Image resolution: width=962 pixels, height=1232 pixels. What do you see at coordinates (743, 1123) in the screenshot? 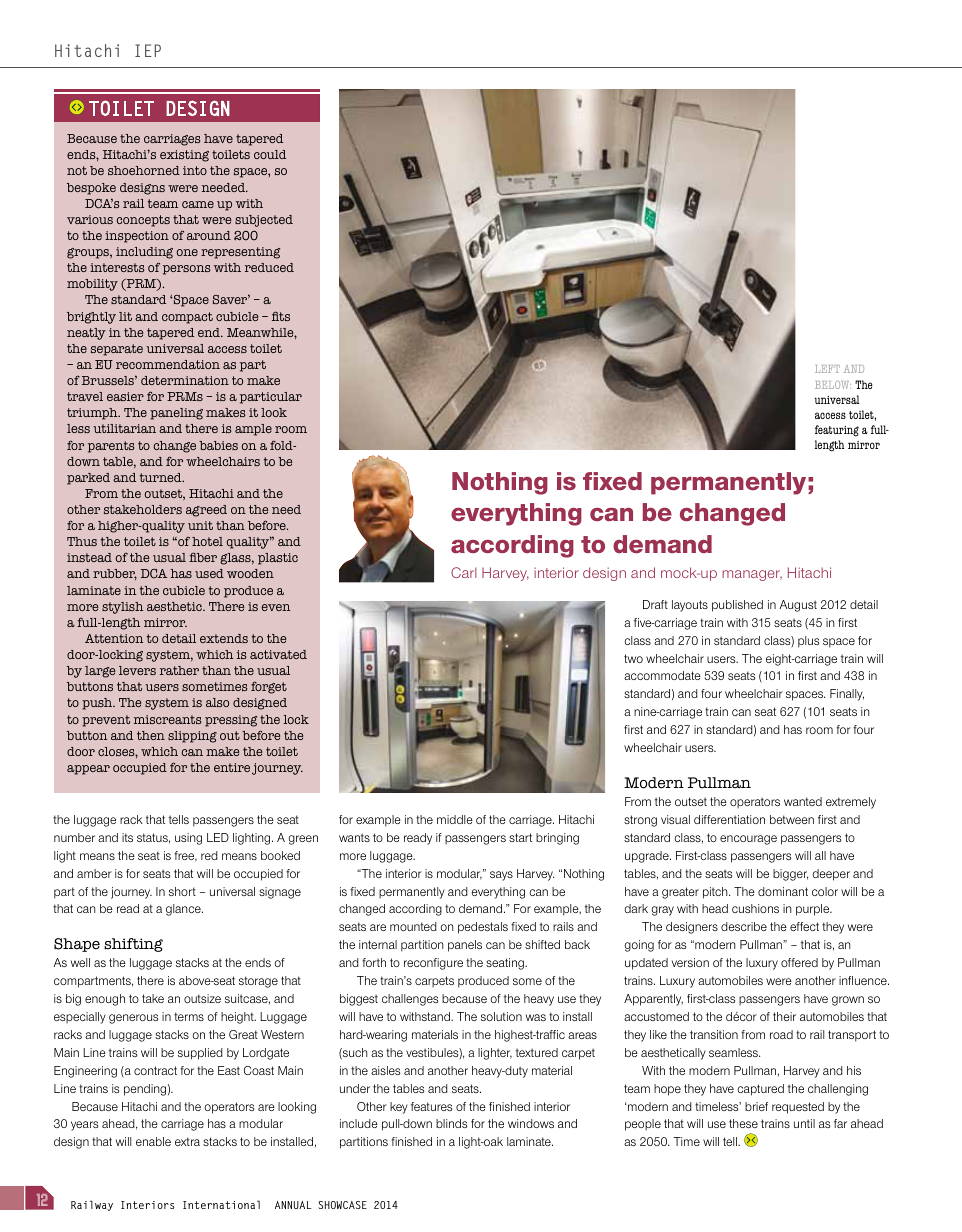
I see `these` at bounding box center [743, 1123].
